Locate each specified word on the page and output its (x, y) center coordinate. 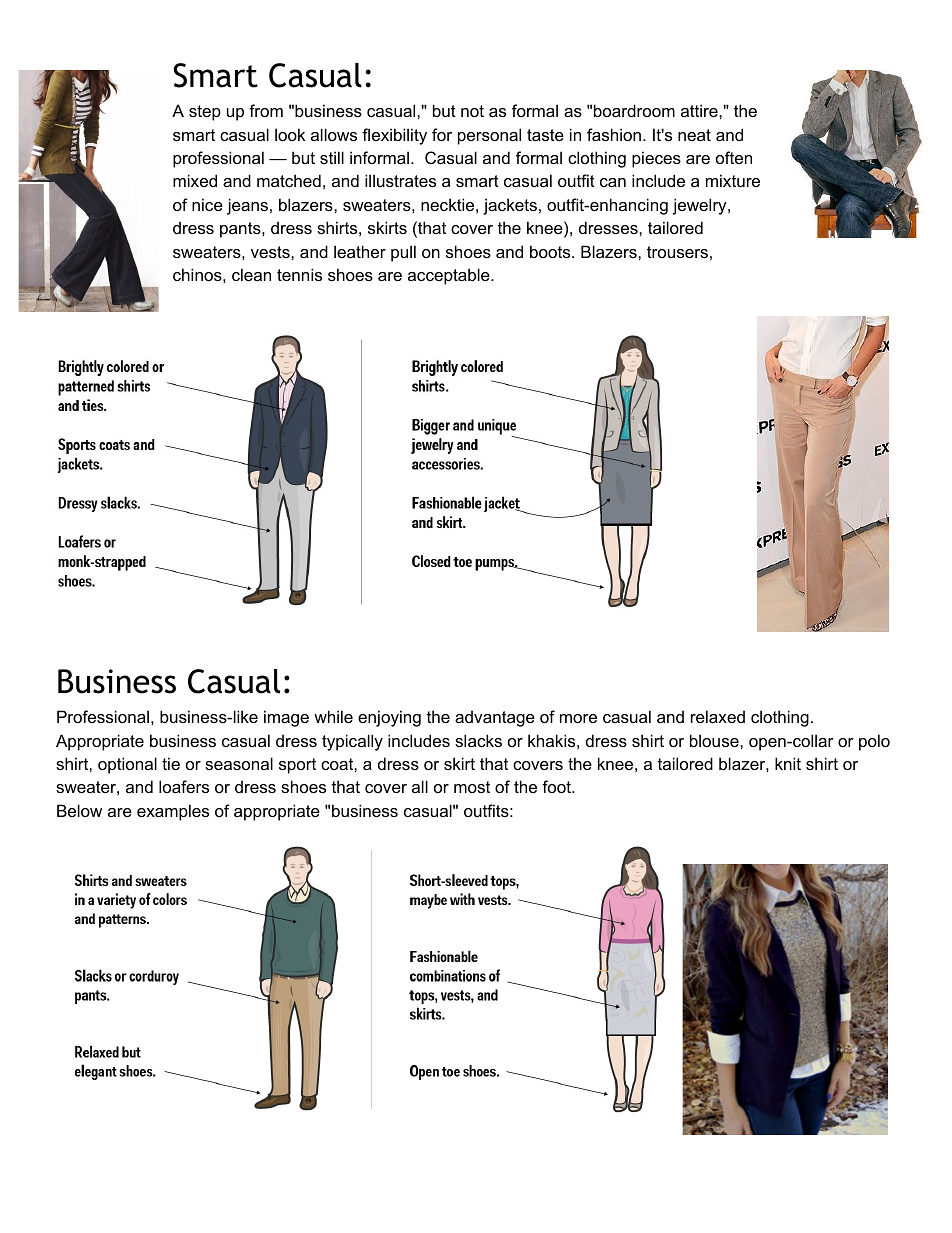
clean (251, 274)
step (205, 113)
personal (489, 136)
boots (551, 251)
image (286, 718)
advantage (495, 718)
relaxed (718, 716)
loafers (184, 786)
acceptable (450, 276)
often (734, 157)
